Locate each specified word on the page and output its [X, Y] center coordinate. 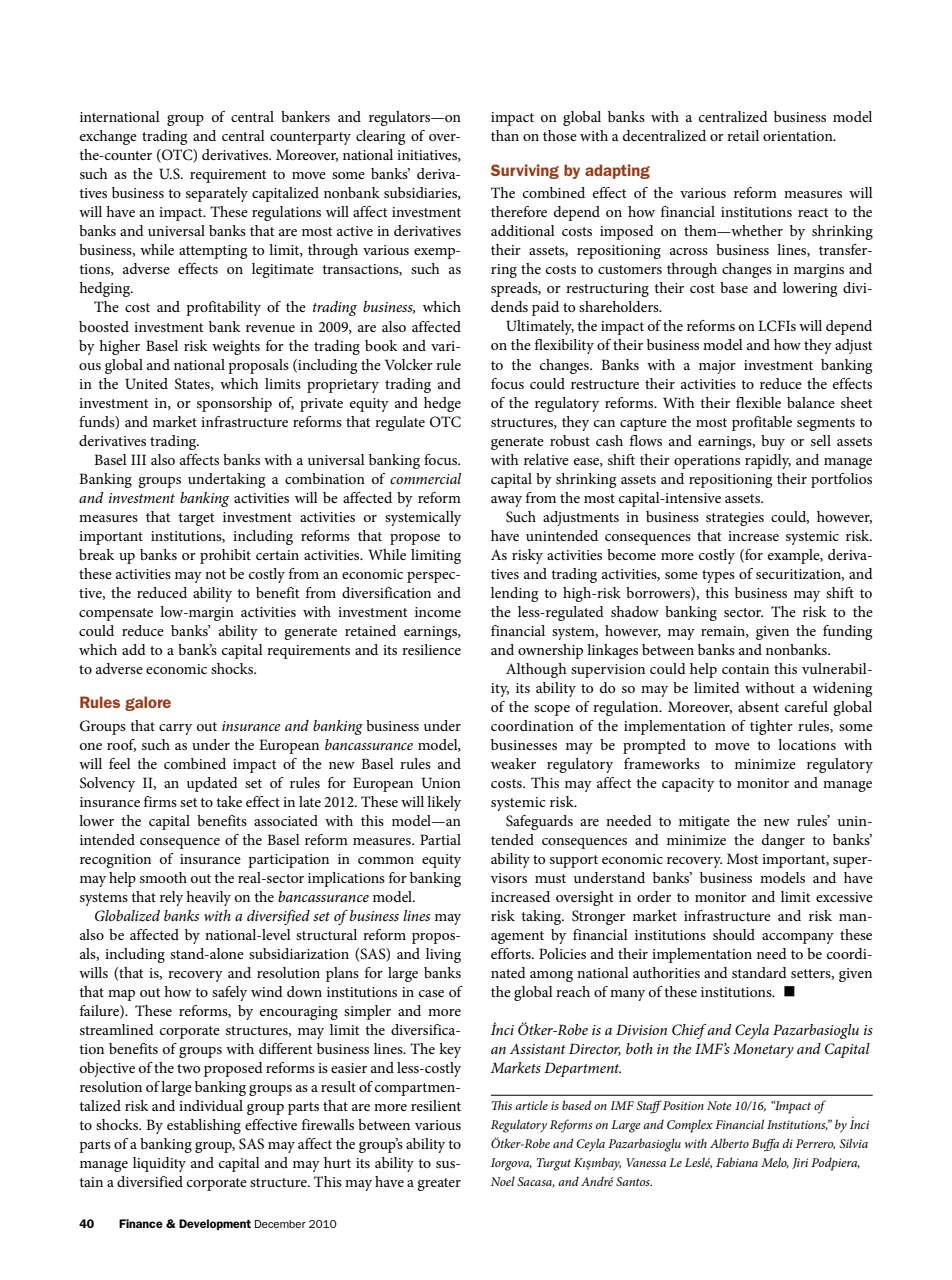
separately [217, 194]
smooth [163, 877]
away [506, 501]
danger [783, 841]
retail [743, 135]
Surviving [525, 171]
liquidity [159, 1164]
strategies [735, 519]
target [196, 519]
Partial [440, 839]
